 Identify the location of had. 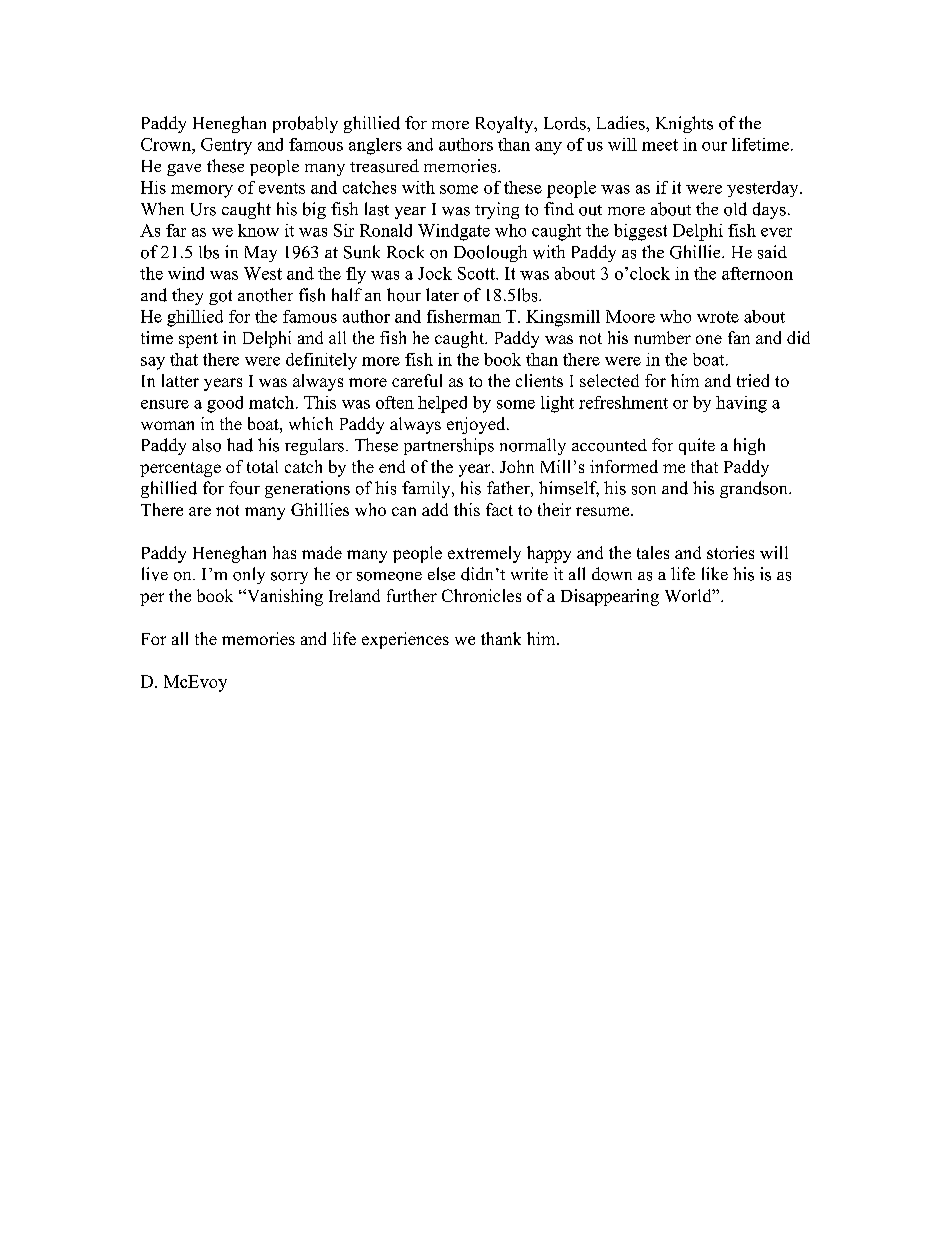
(240, 445).
